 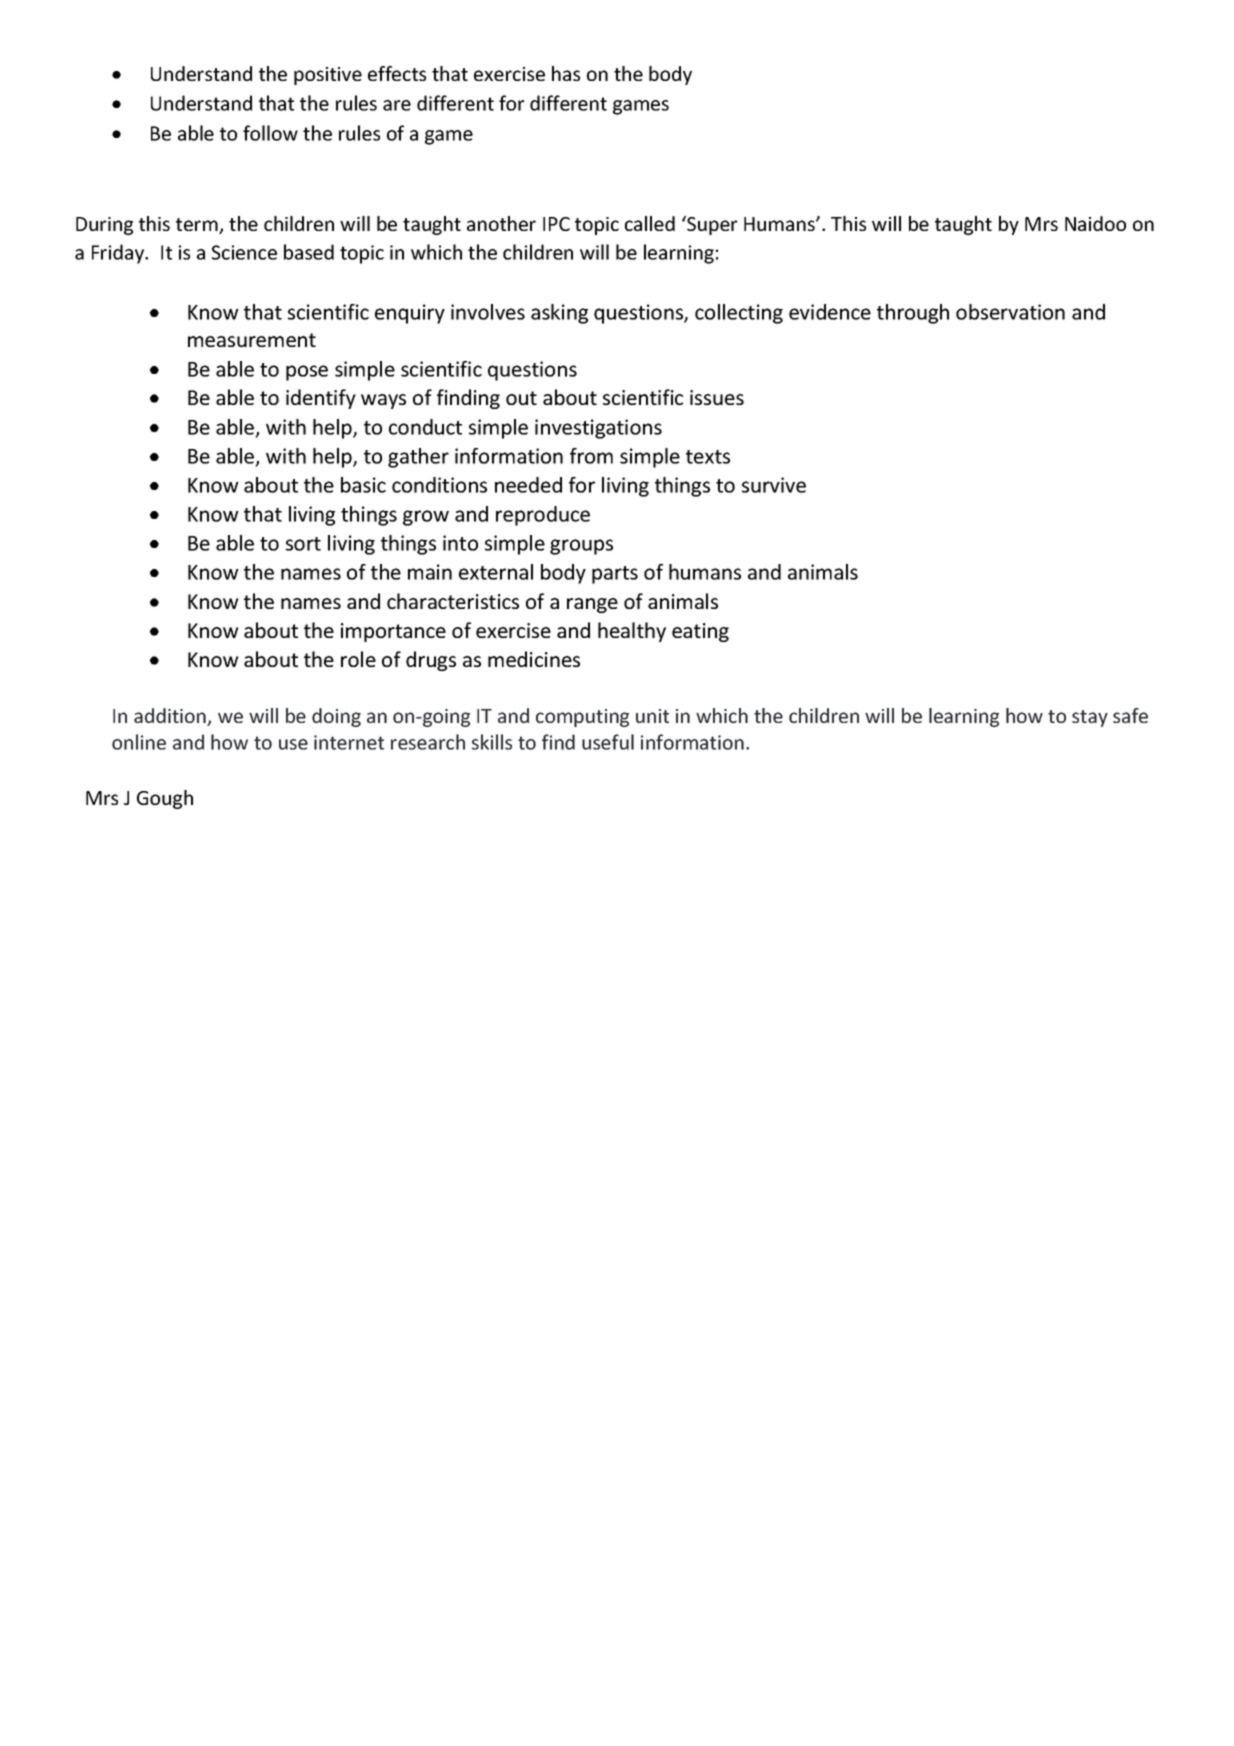 I want to click on Super, so click(x=711, y=225).
